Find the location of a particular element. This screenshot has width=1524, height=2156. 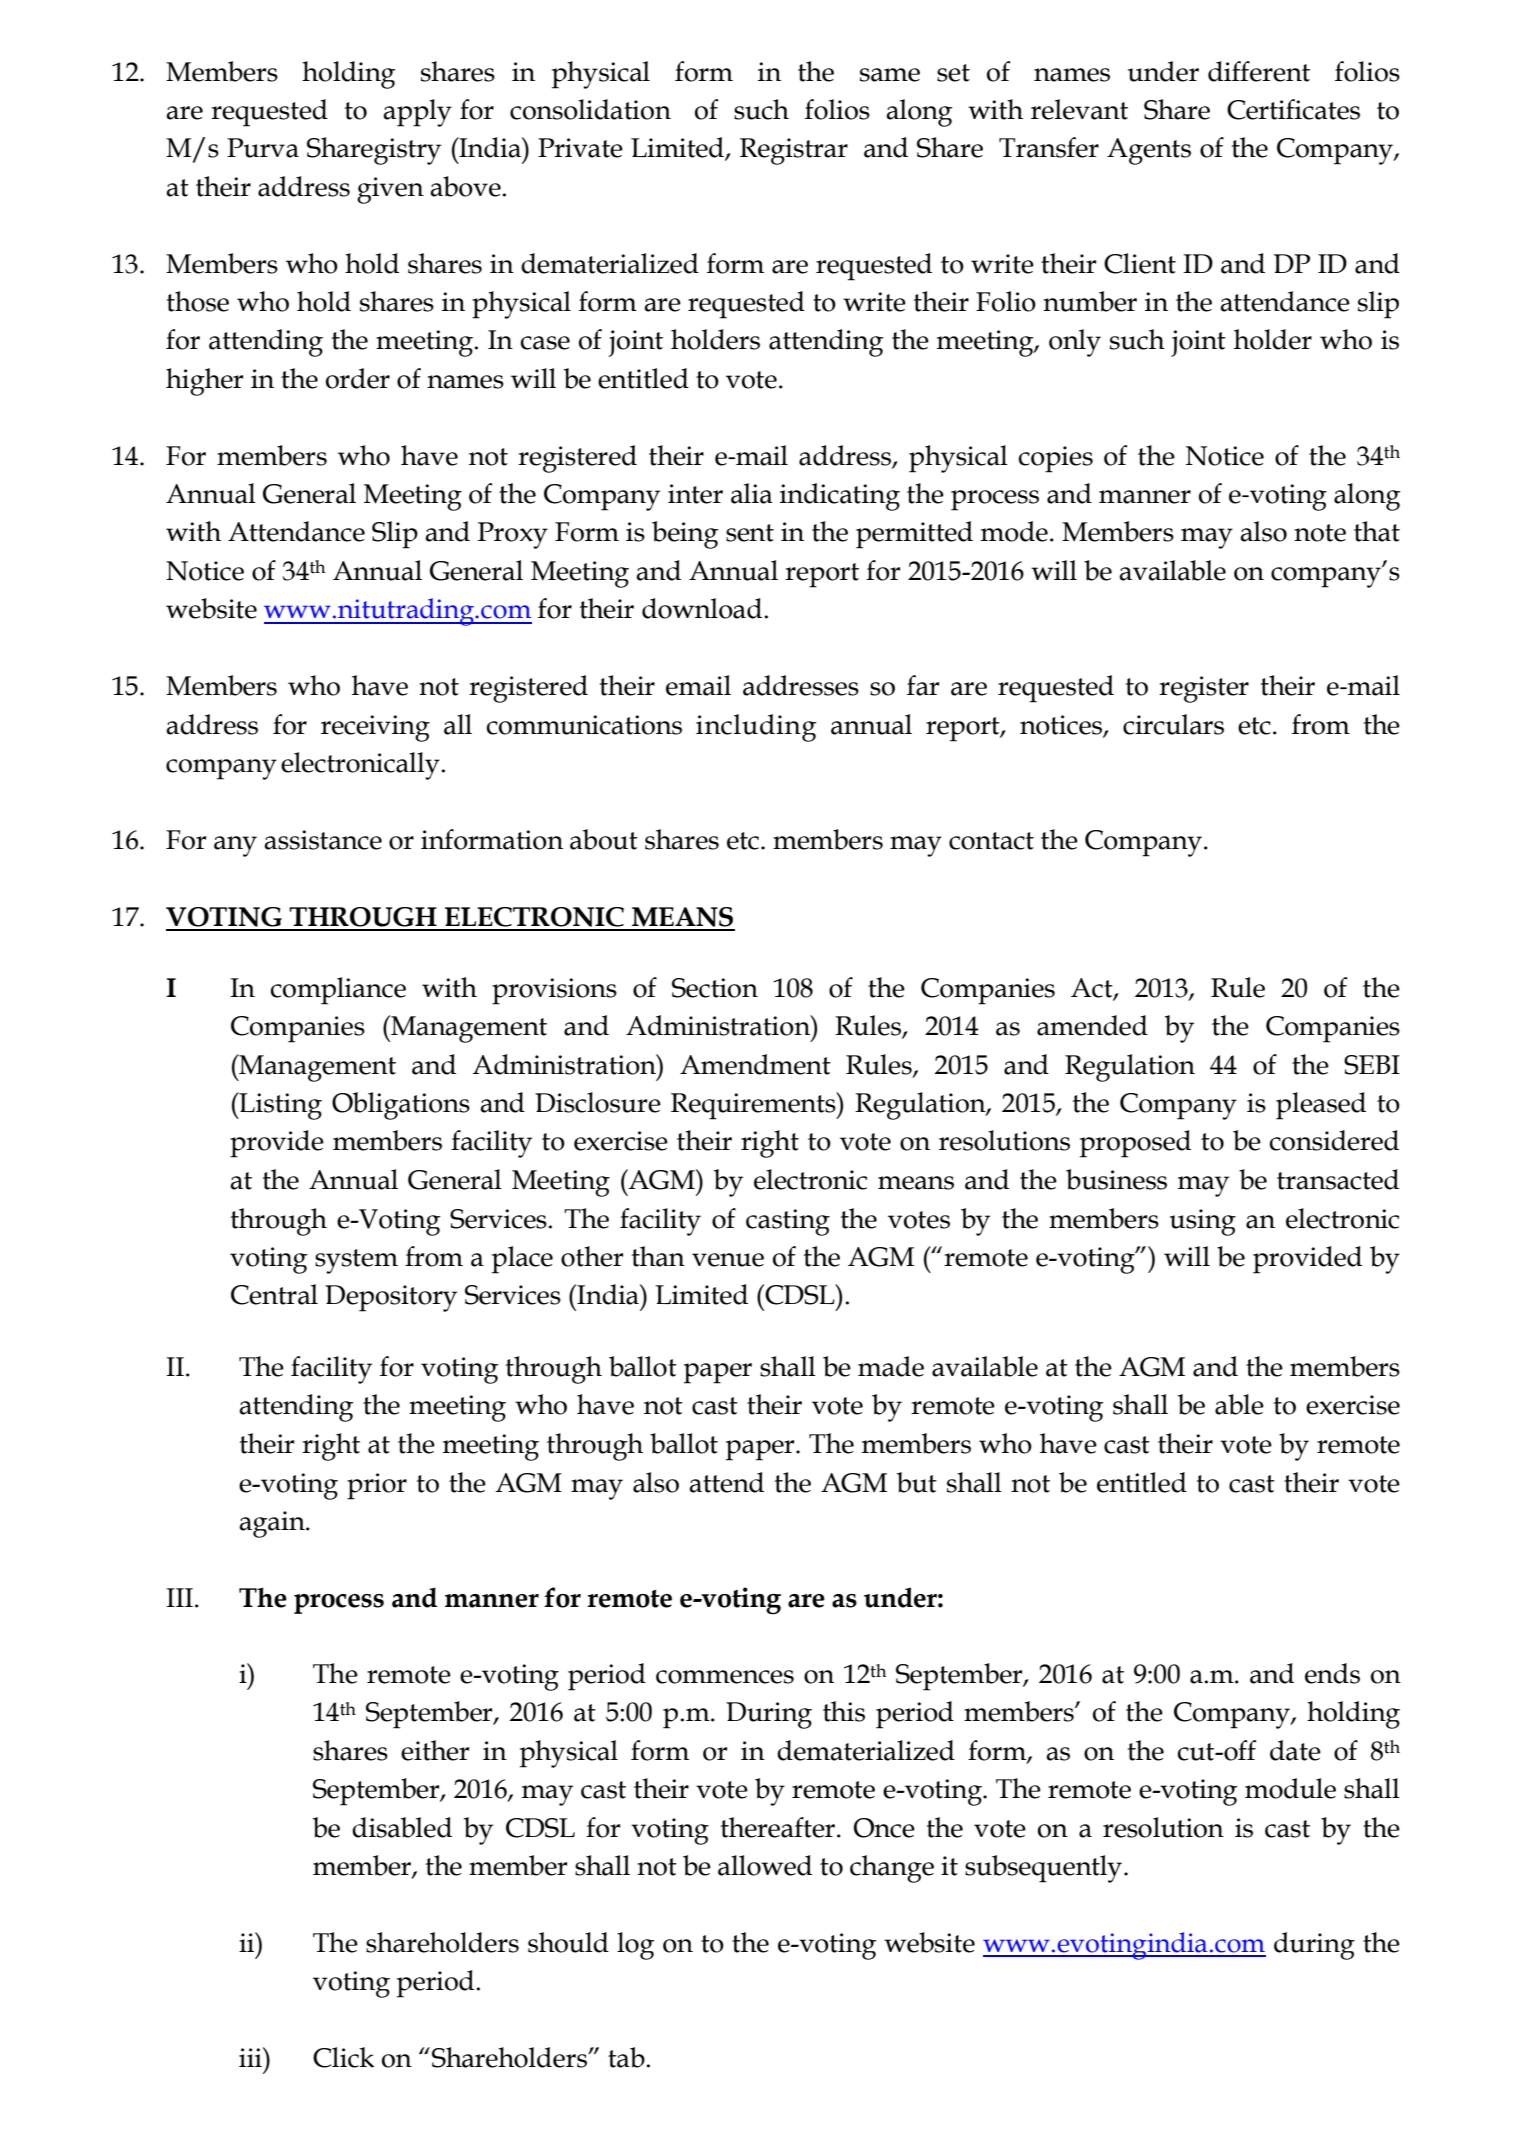

receiving is located at coordinates (375, 728).
